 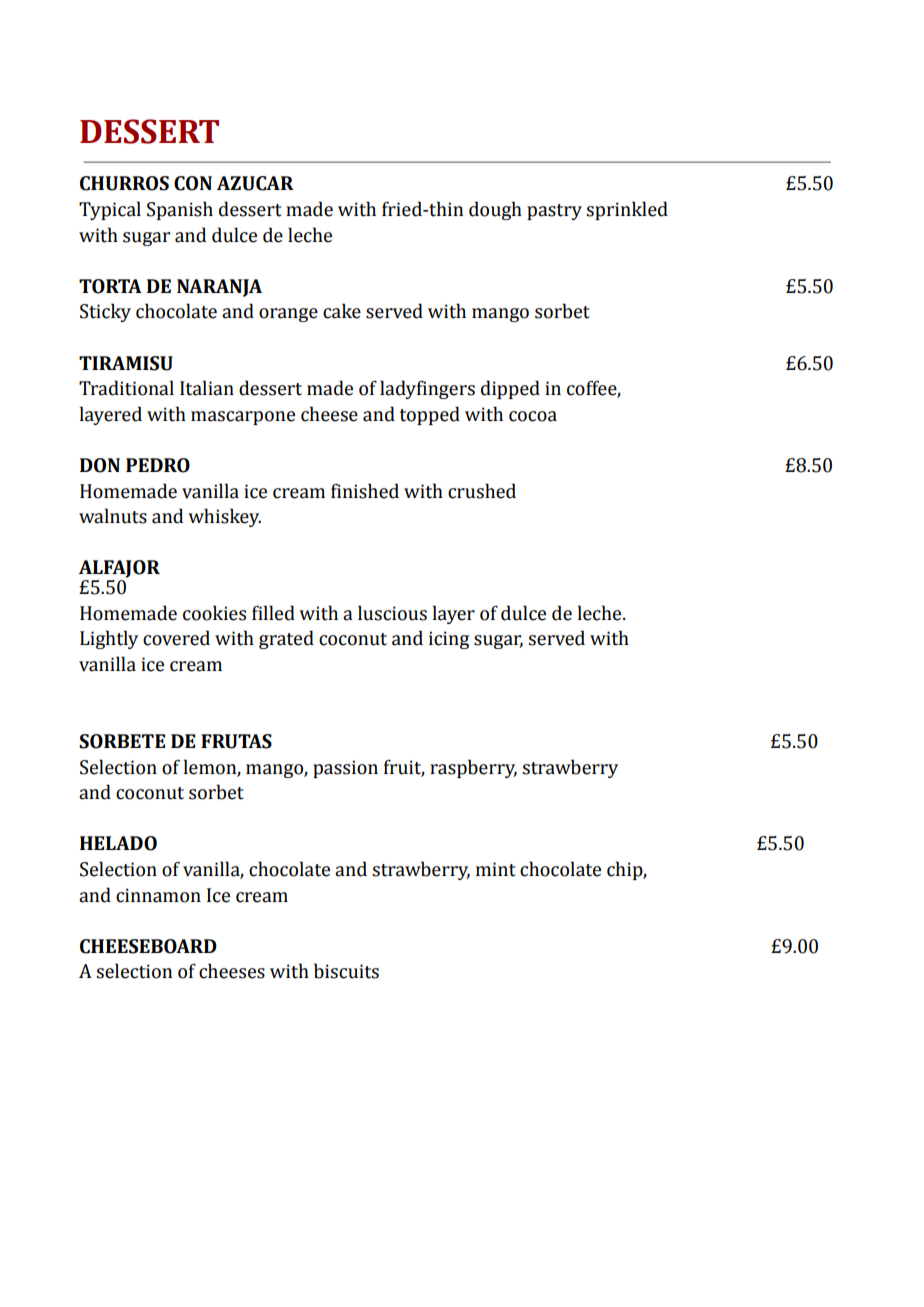 I want to click on dipped, so click(x=510, y=389).
